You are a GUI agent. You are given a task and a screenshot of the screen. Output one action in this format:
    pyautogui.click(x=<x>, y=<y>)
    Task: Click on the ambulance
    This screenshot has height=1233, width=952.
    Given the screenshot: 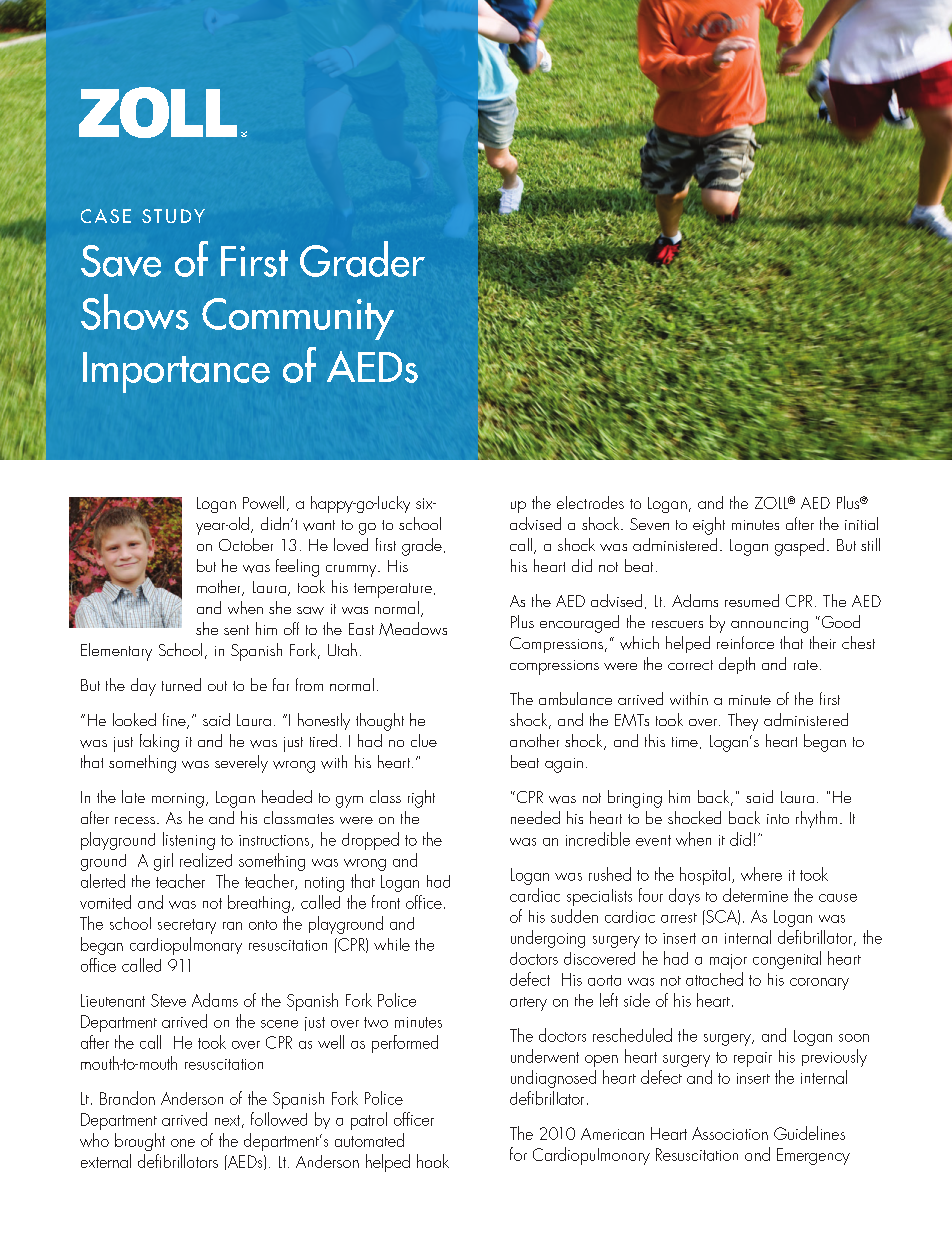 What is the action you would take?
    pyautogui.click(x=575, y=698)
